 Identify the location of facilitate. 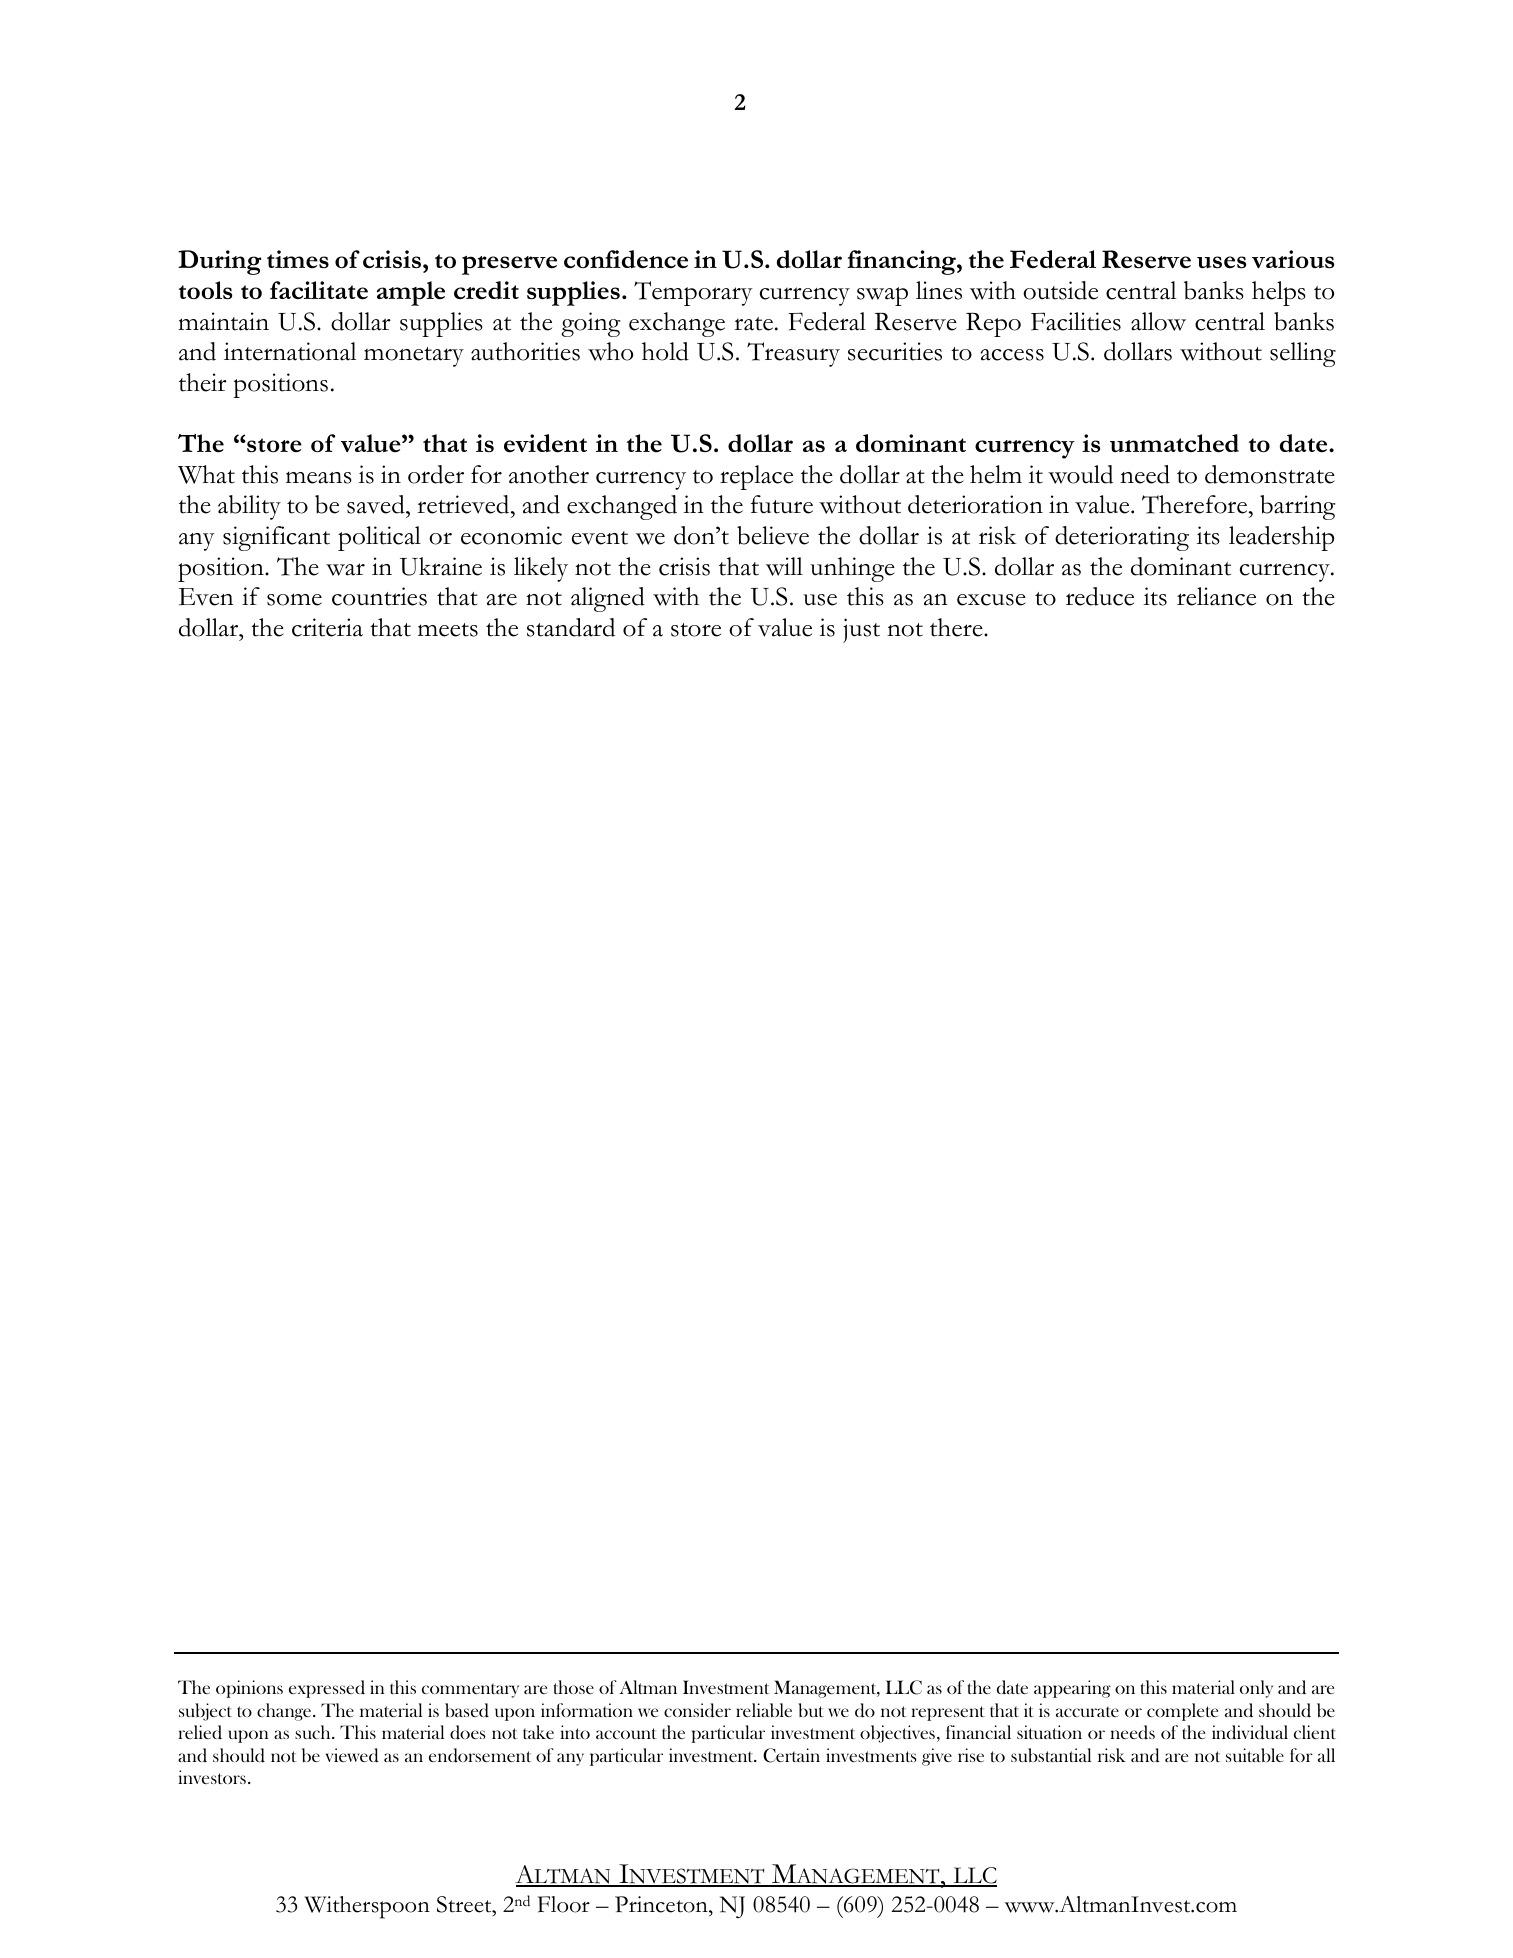
(319, 290).
